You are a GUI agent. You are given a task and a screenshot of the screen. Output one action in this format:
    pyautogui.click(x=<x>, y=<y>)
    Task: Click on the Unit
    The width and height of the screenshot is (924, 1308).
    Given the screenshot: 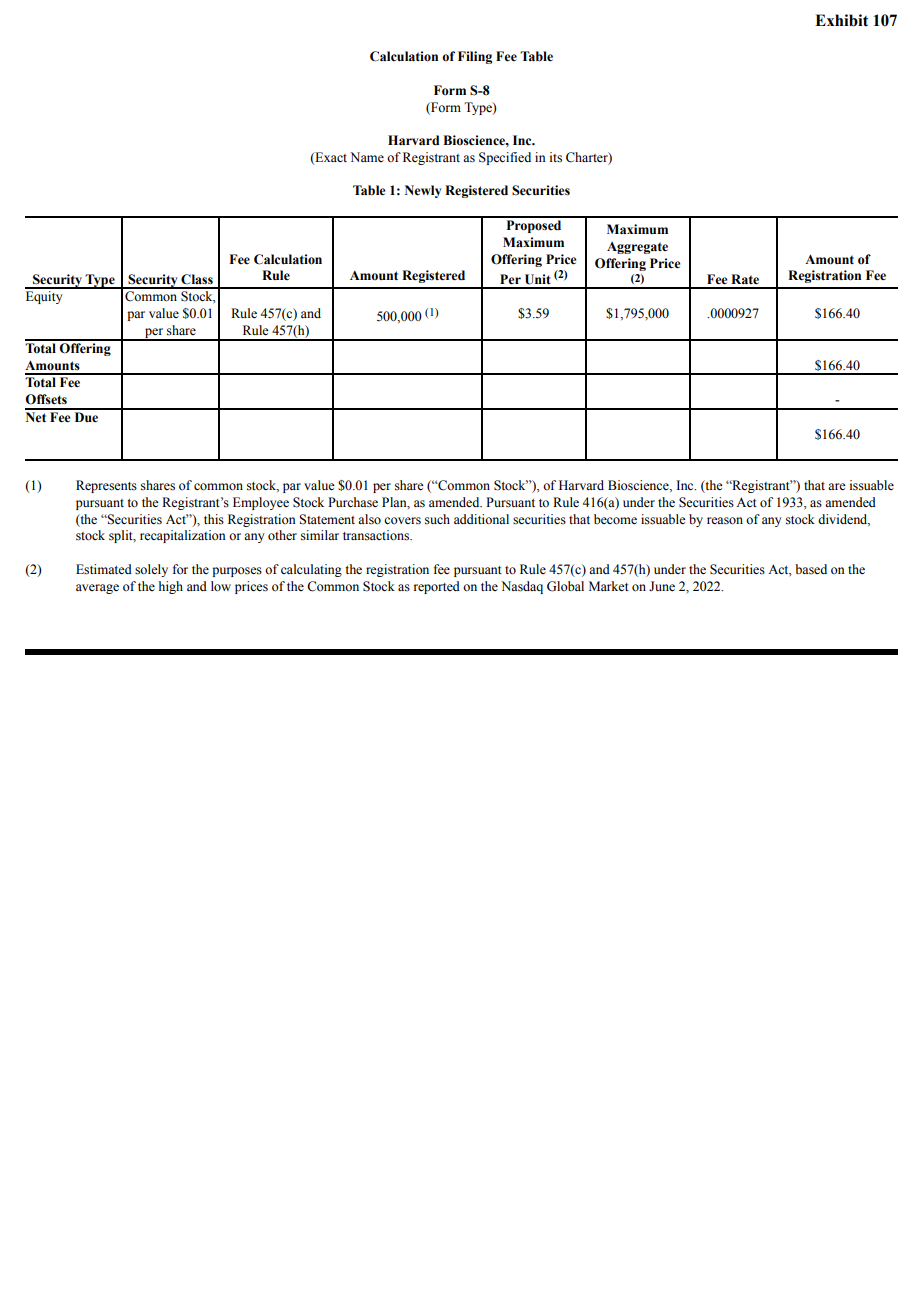 What is the action you would take?
    pyautogui.click(x=538, y=279)
